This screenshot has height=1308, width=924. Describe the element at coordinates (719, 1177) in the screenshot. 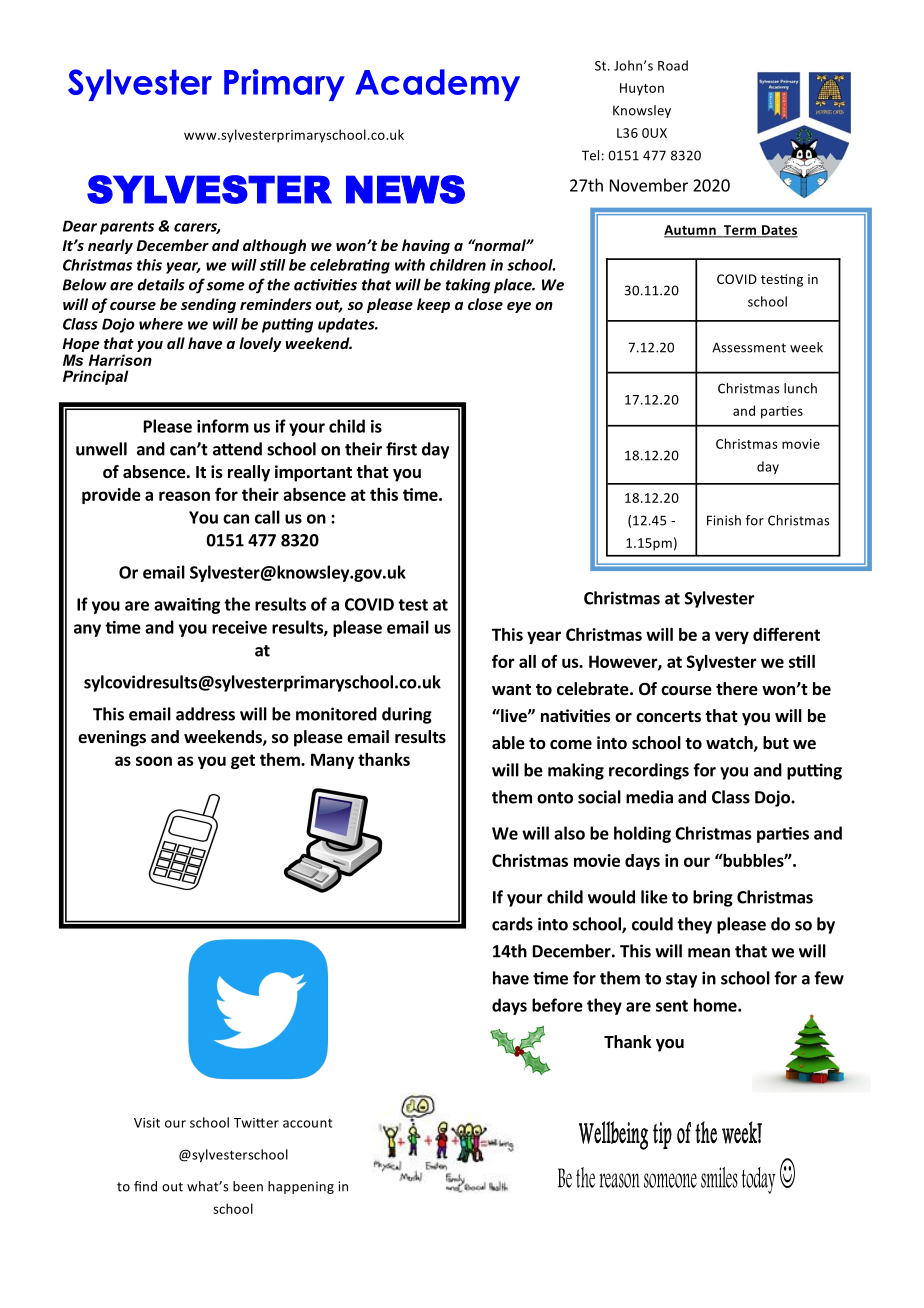

I see `smiles` at that location.
